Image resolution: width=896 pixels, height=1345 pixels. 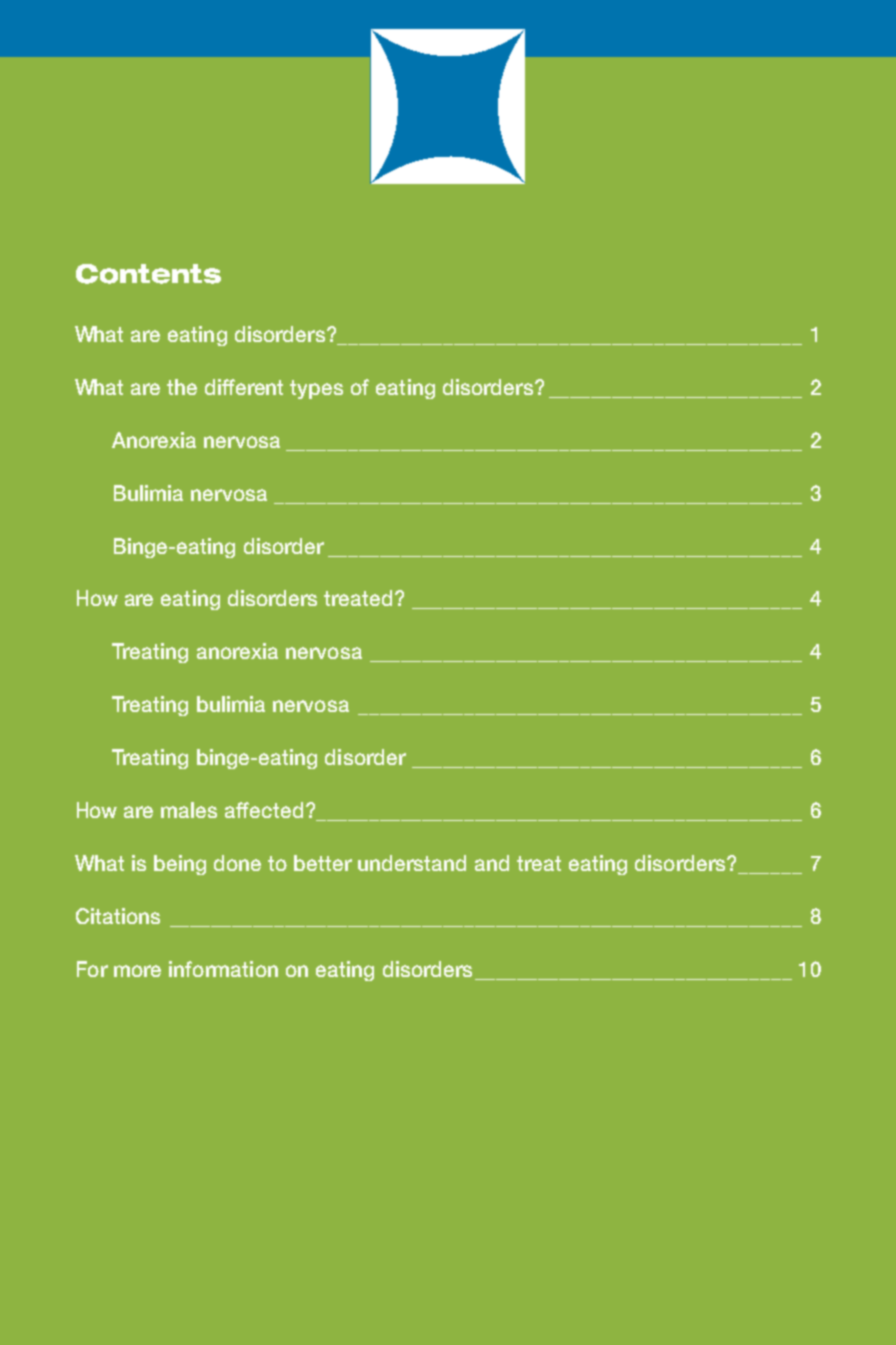 What do you see at coordinates (412, 863) in the screenshot?
I see `understand` at bounding box center [412, 863].
